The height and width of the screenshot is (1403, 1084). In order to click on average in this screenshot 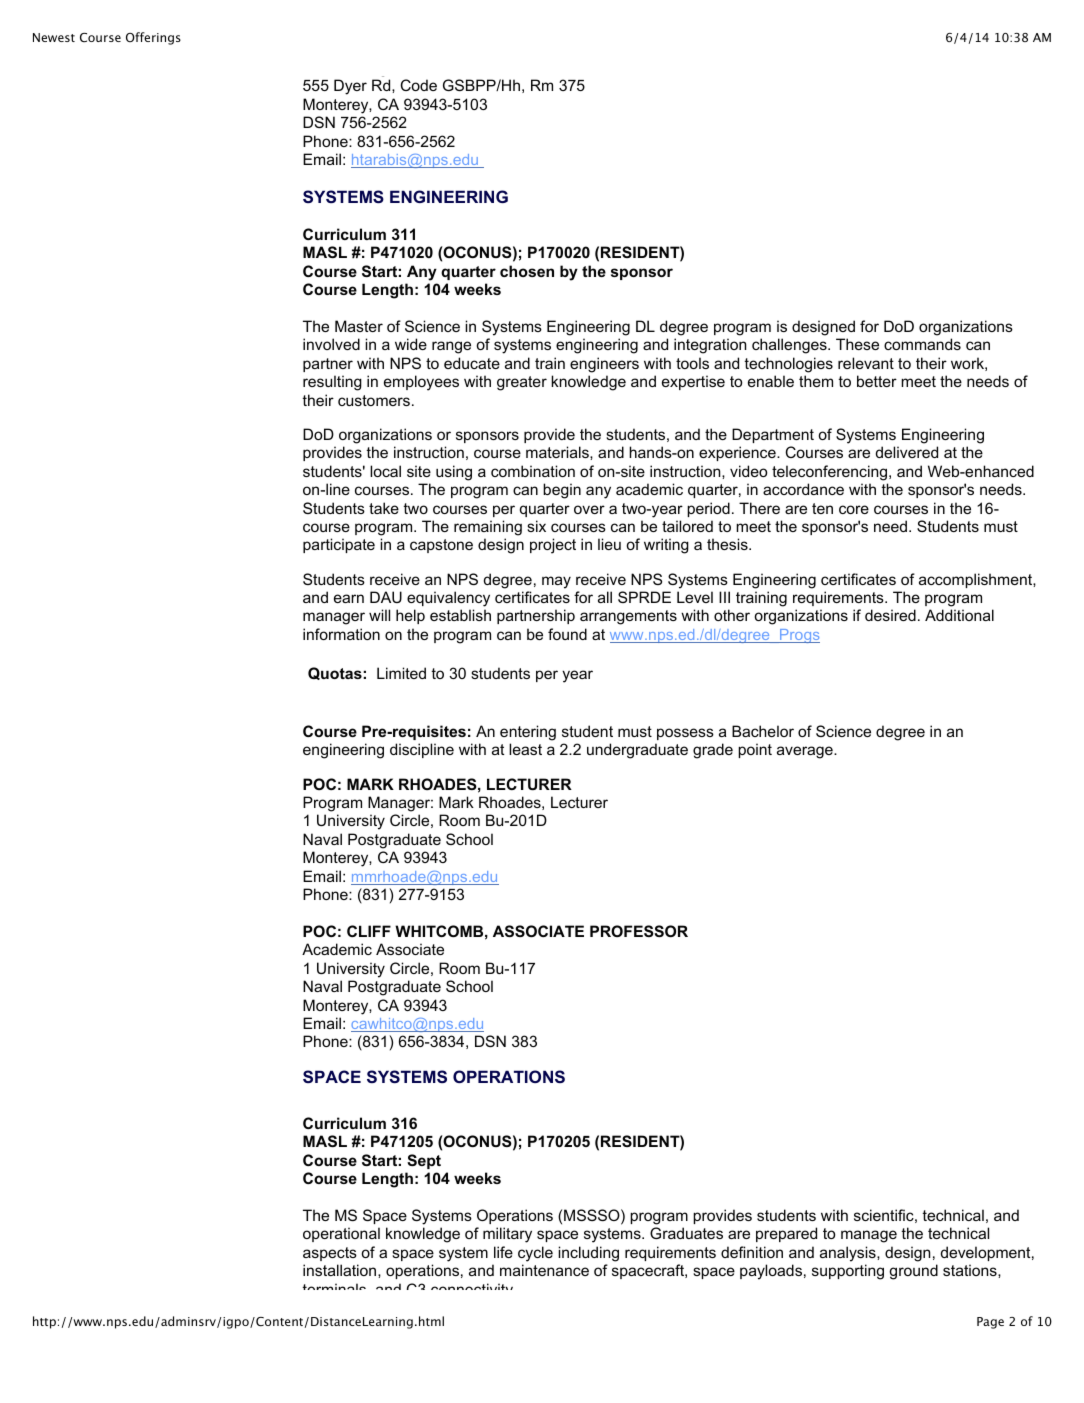, I will do `click(806, 752)`.
